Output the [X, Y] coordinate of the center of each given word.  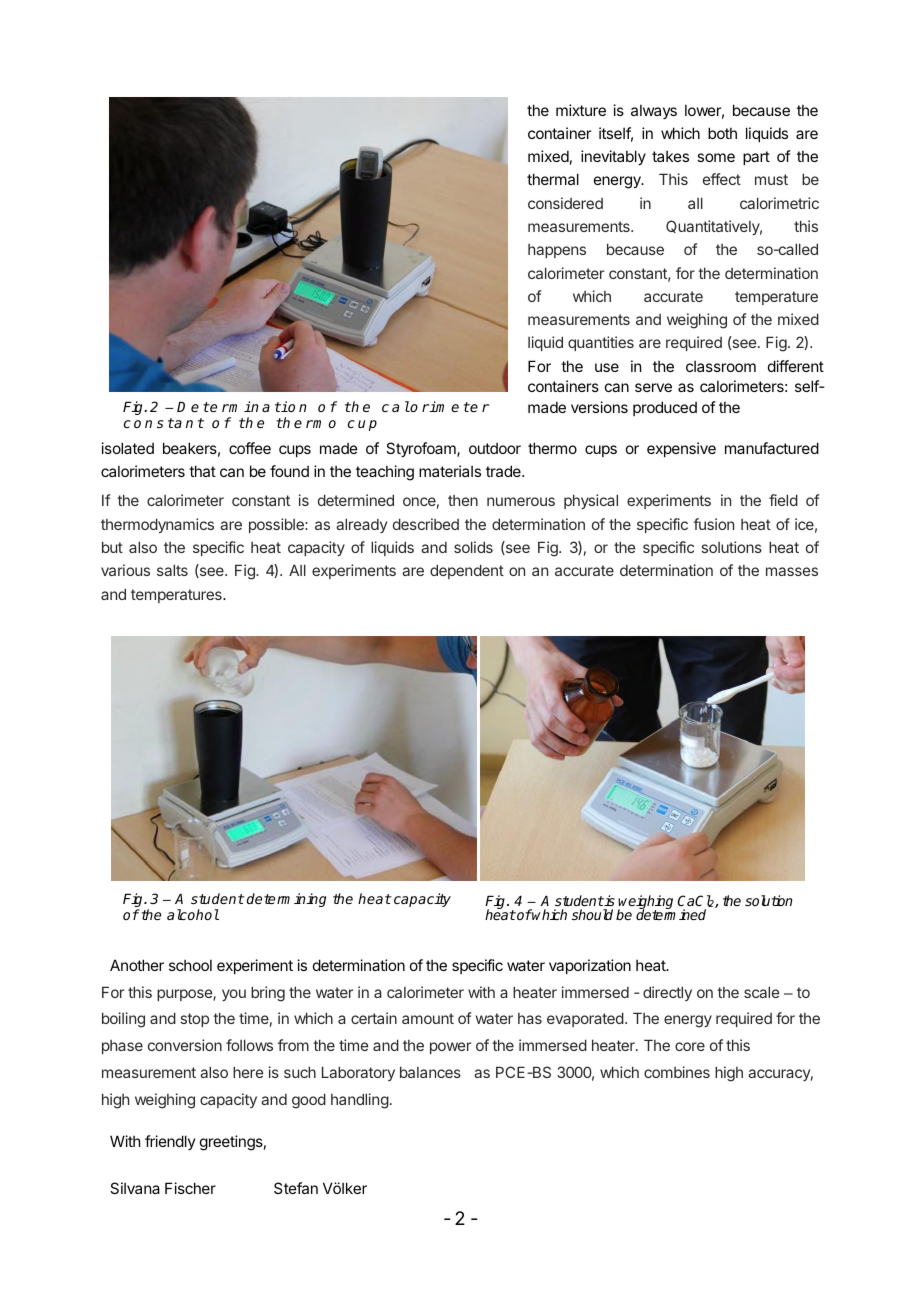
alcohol [193, 914]
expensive [681, 449]
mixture [581, 110]
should [592, 914]
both [722, 133]
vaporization [590, 966]
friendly [170, 1142]
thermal [553, 179]
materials [450, 471]
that [202, 471]
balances [430, 1072]
